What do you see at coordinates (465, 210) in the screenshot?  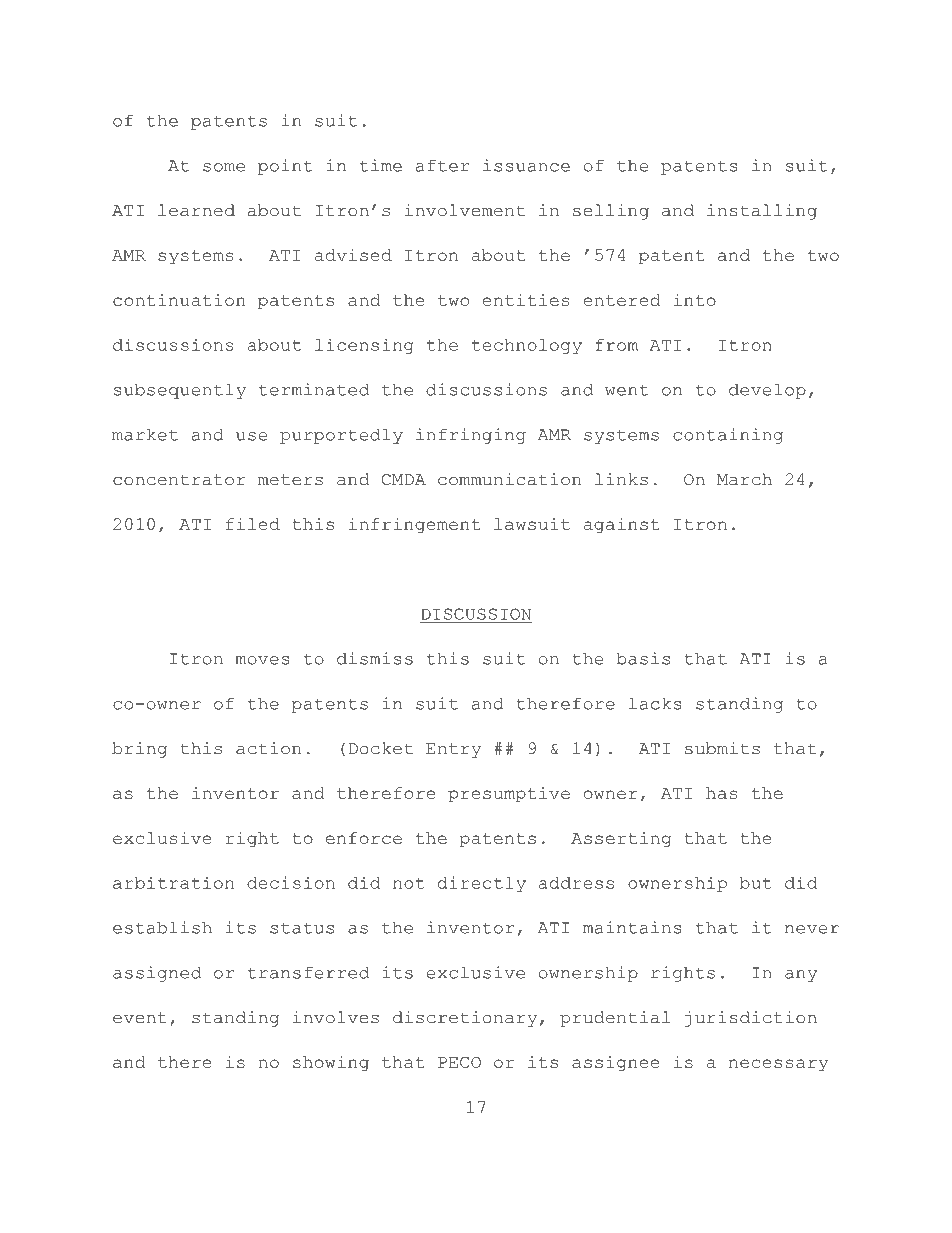 I see `involvement` at bounding box center [465, 210].
